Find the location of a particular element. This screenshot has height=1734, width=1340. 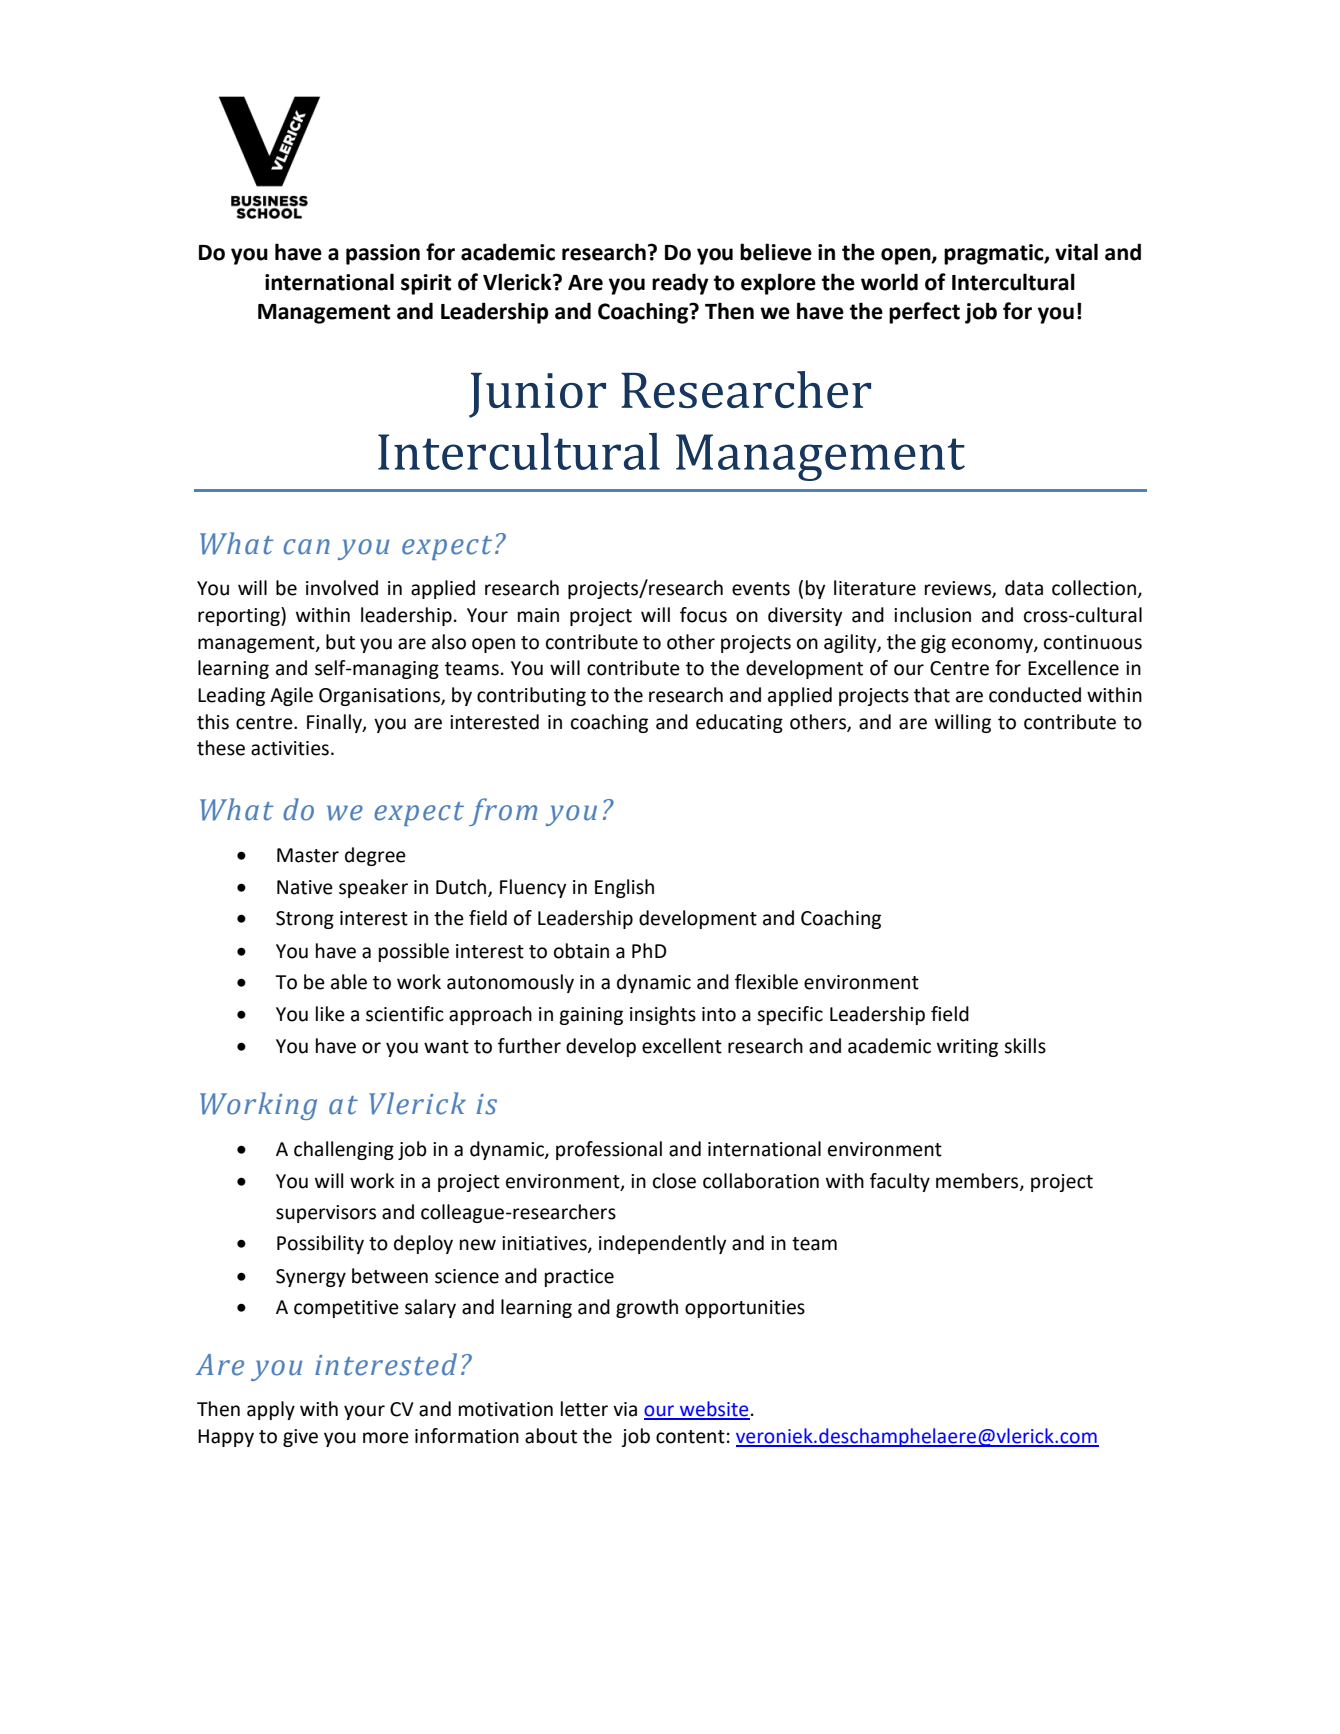

passion is located at coordinates (383, 254).
